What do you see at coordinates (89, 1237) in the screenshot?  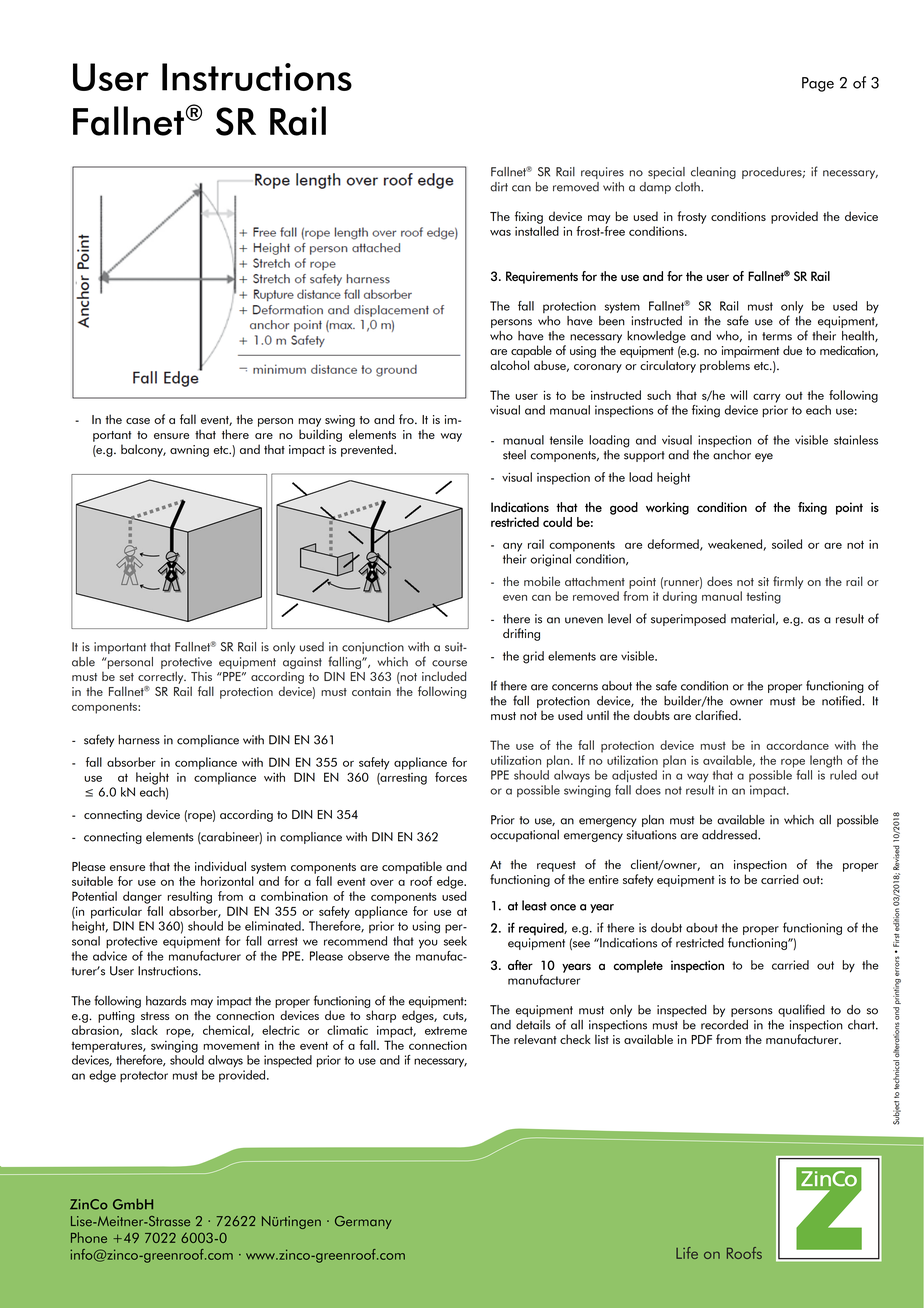 I see `Phone` at bounding box center [89, 1237].
